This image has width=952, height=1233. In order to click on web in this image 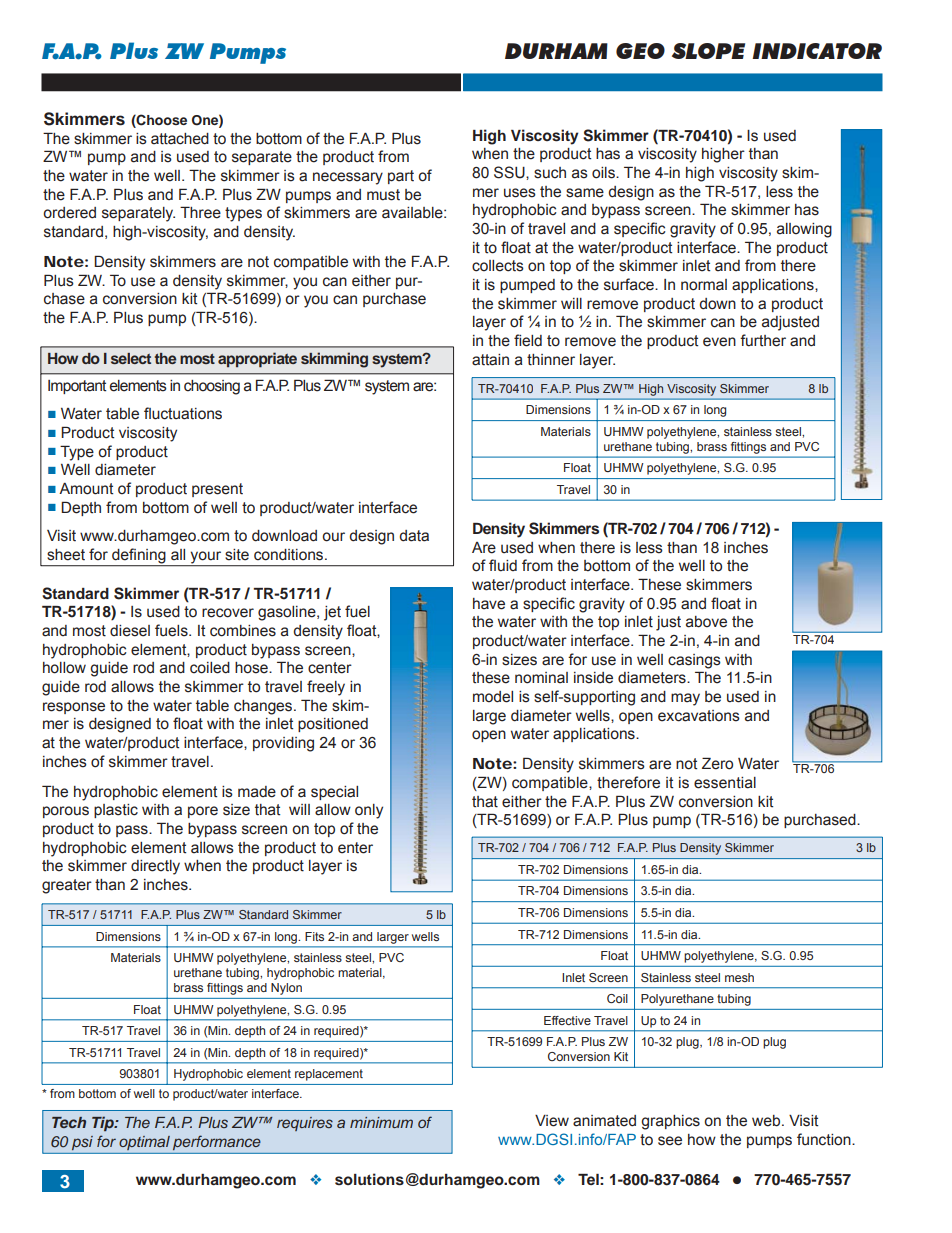, I will do `click(767, 1121)`.
